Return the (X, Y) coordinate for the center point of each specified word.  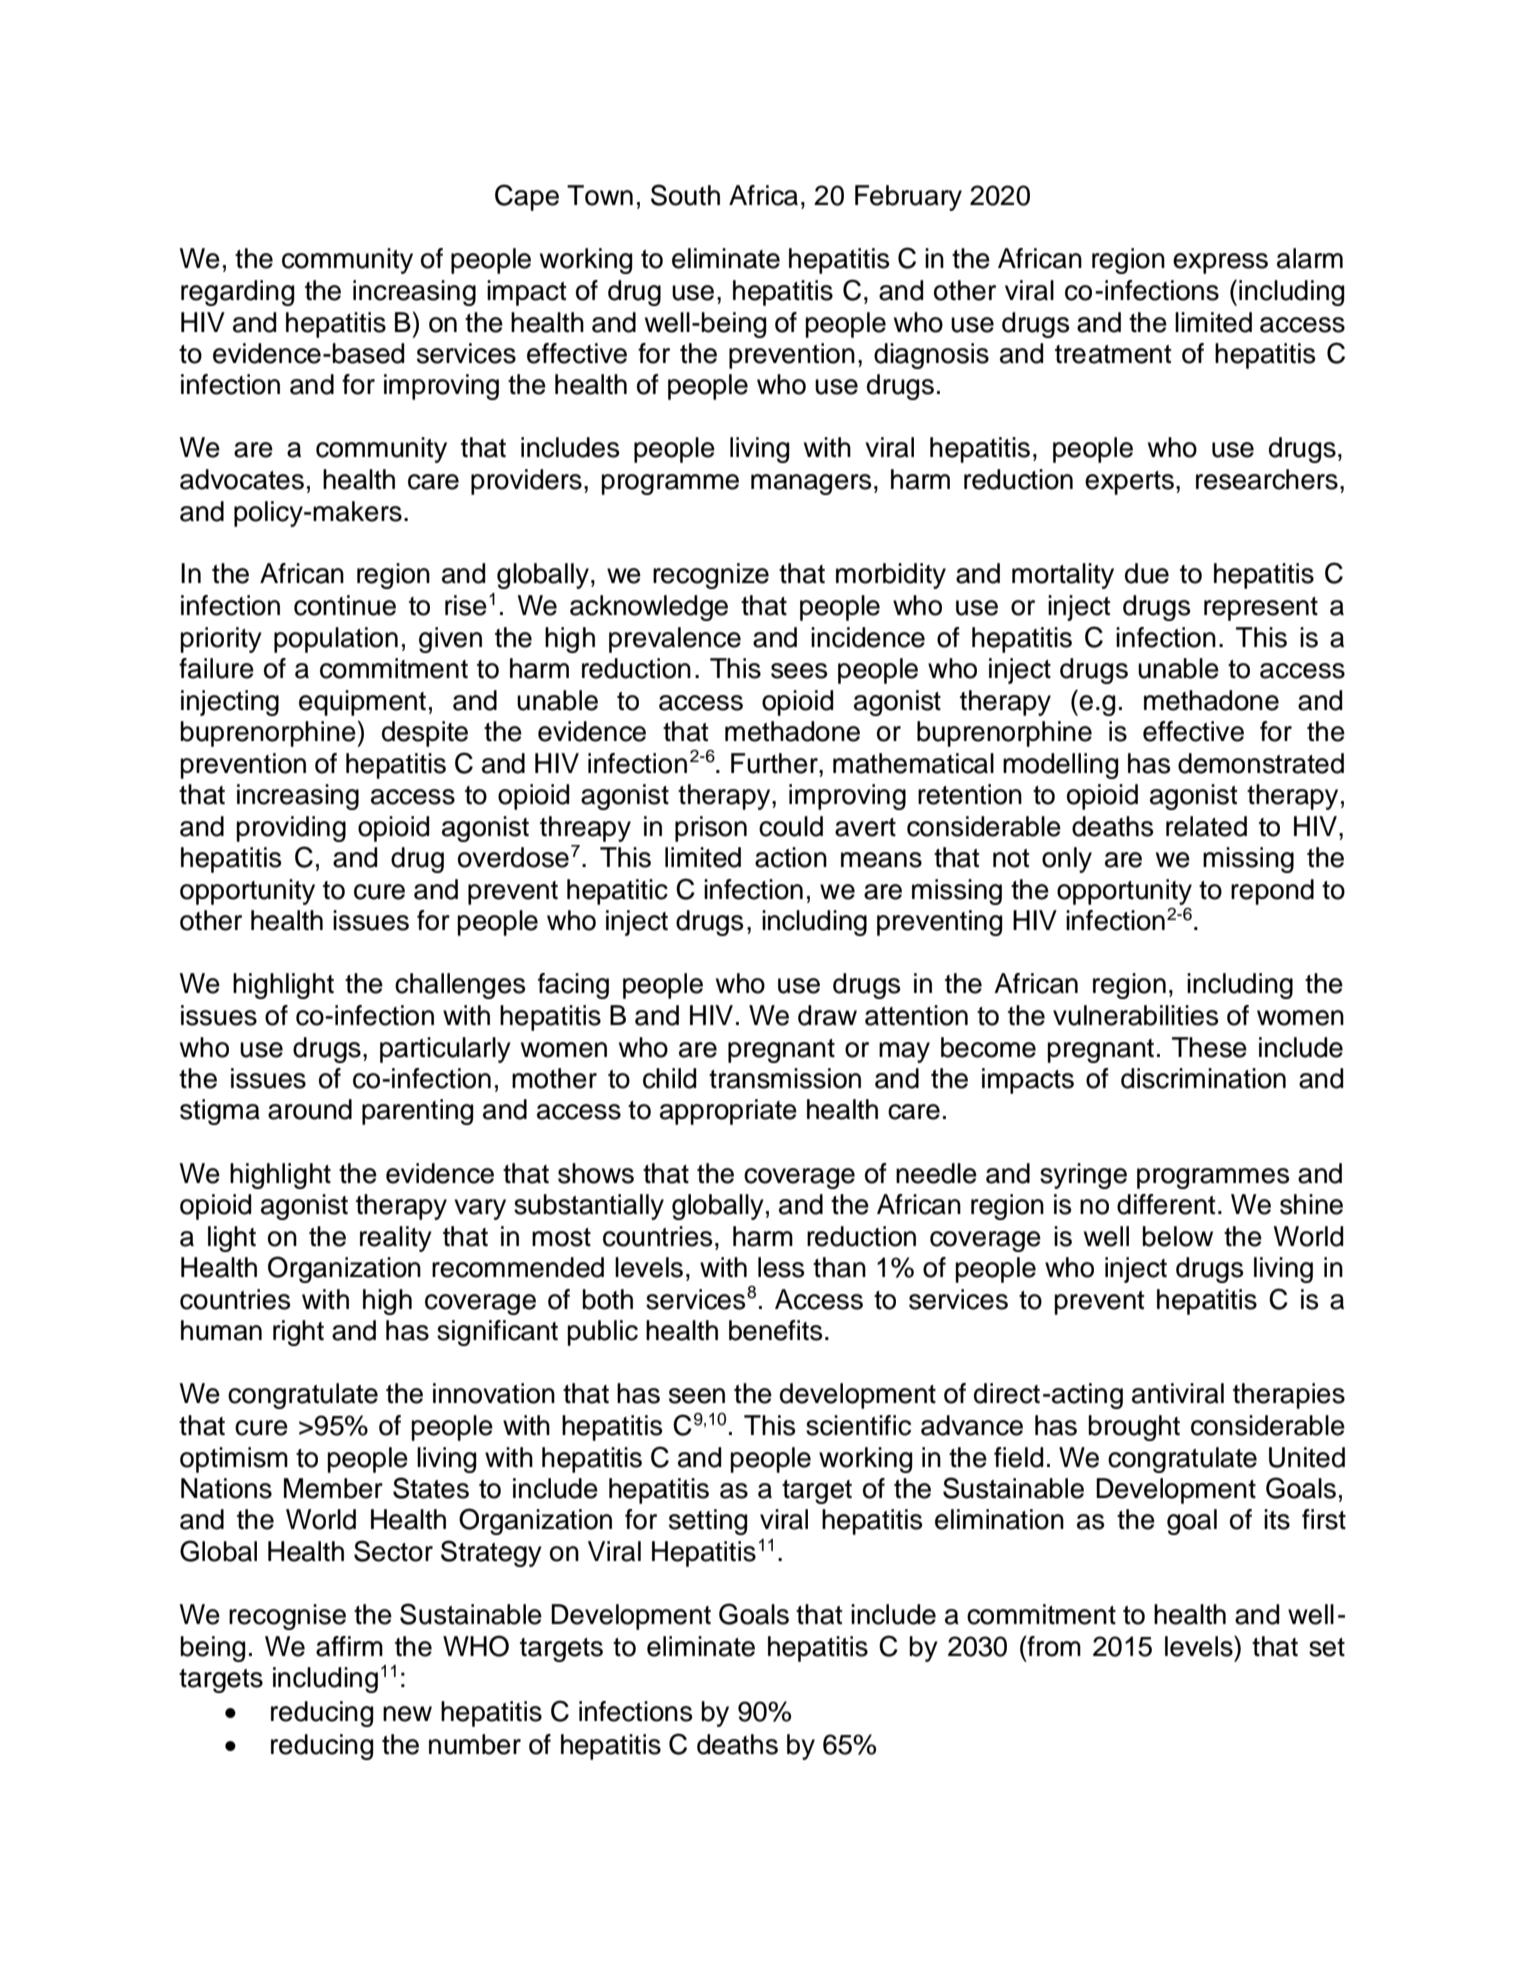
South (685, 195)
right (298, 1333)
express (1220, 263)
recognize (711, 576)
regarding (237, 293)
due (1147, 573)
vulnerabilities (1135, 1015)
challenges (460, 986)
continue (345, 605)
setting (708, 1522)
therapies (1289, 1396)
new (407, 1714)
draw (827, 1015)
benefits (775, 1330)
